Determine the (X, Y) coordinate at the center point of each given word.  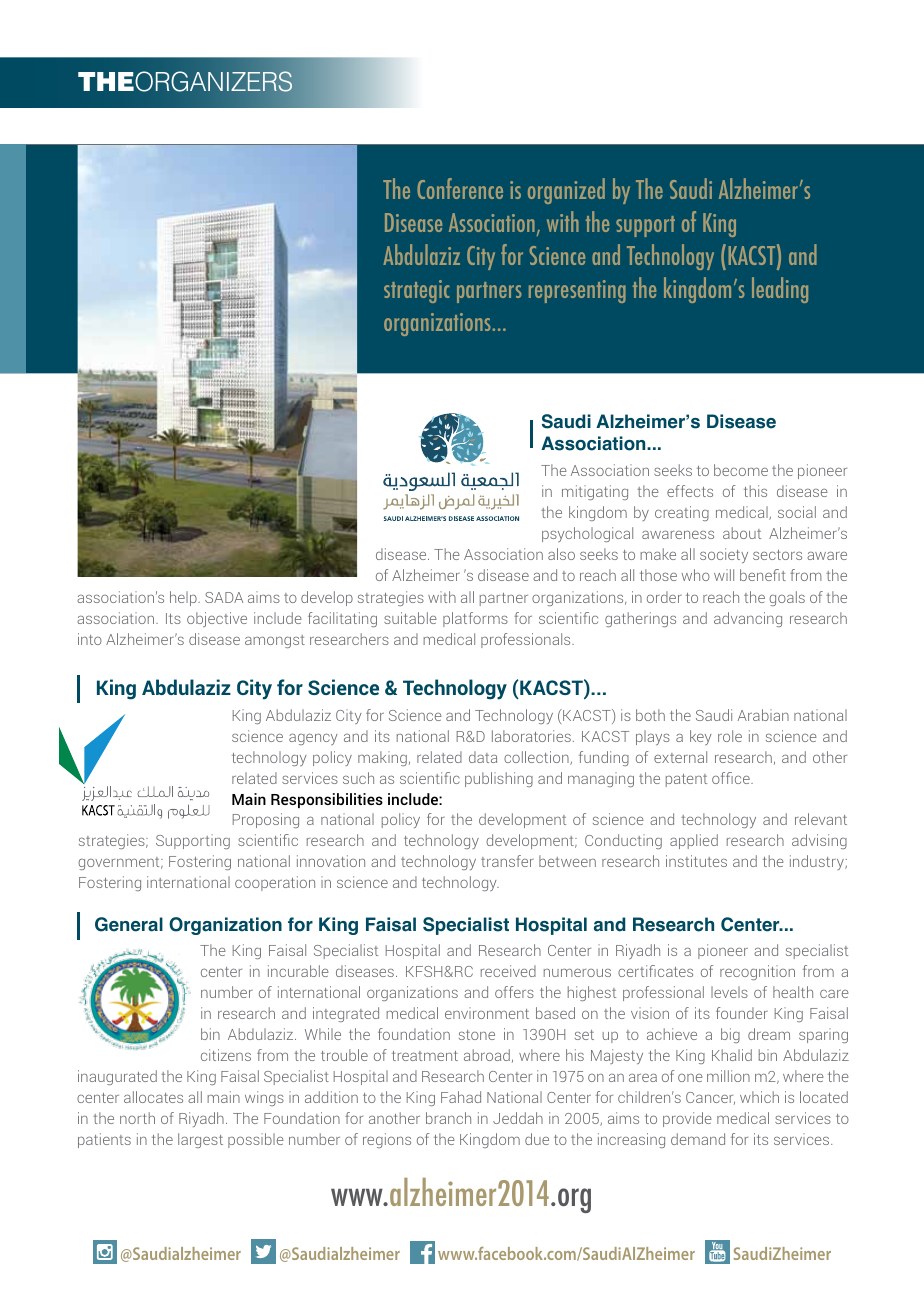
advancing (748, 619)
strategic (416, 291)
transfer (507, 861)
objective (217, 619)
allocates (153, 1097)
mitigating (595, 492)
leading (780, 290)
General (129, 924)
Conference (460, 188)
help (184, 598)
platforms (475, 619)
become (741, 470)
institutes (696, 861)
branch (448, 1118)
